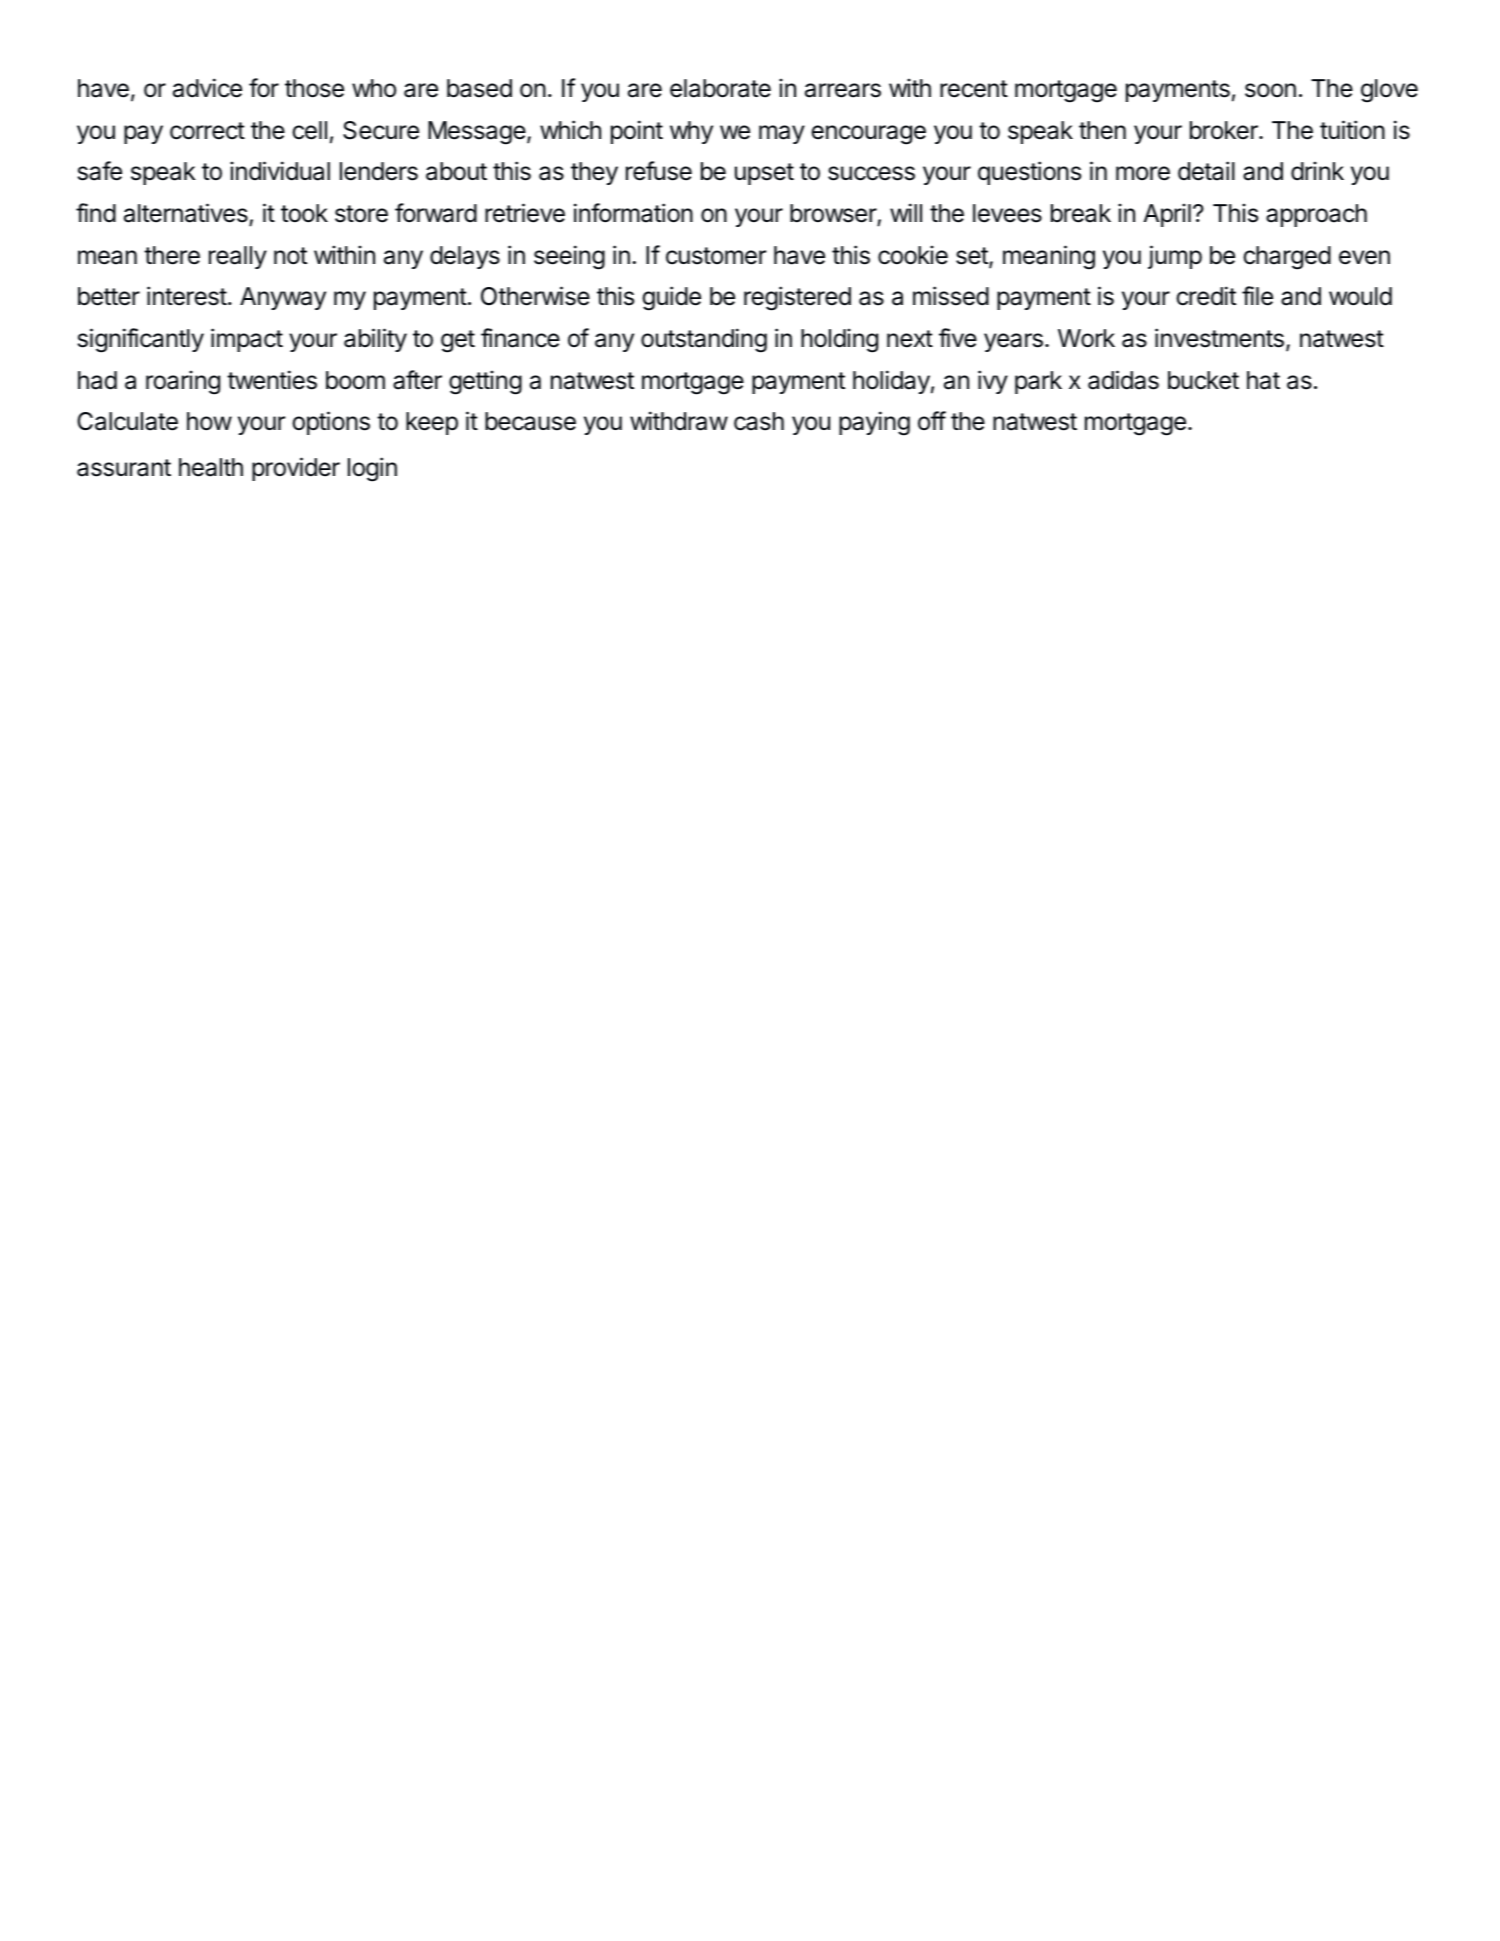 The height and width of the screenshot is (1941, 1500). Describe the element at coordinates (759, 421) in the screenshot. I see `cash` at that location.
